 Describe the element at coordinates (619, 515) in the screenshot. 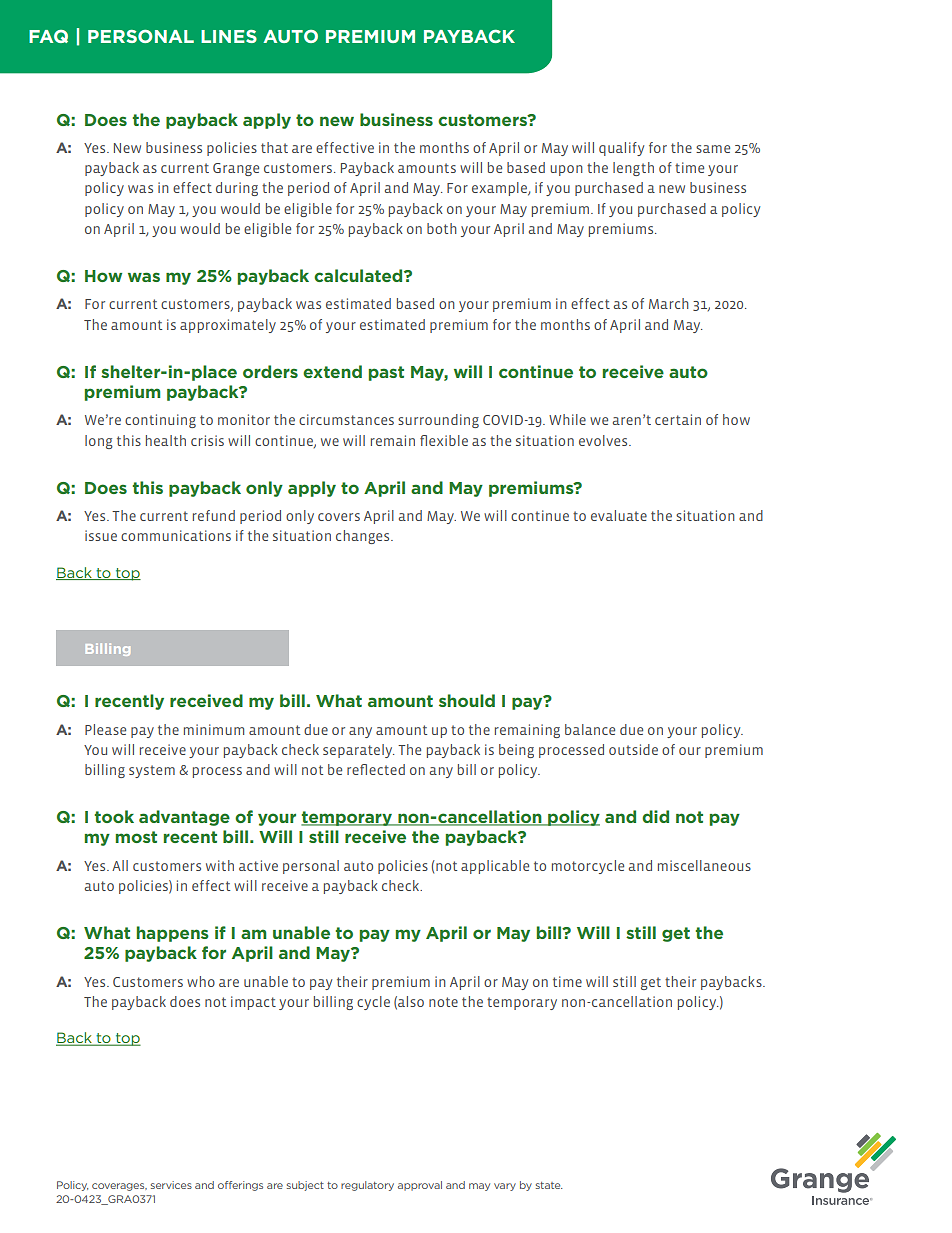

I see `evaluate` at that location.
